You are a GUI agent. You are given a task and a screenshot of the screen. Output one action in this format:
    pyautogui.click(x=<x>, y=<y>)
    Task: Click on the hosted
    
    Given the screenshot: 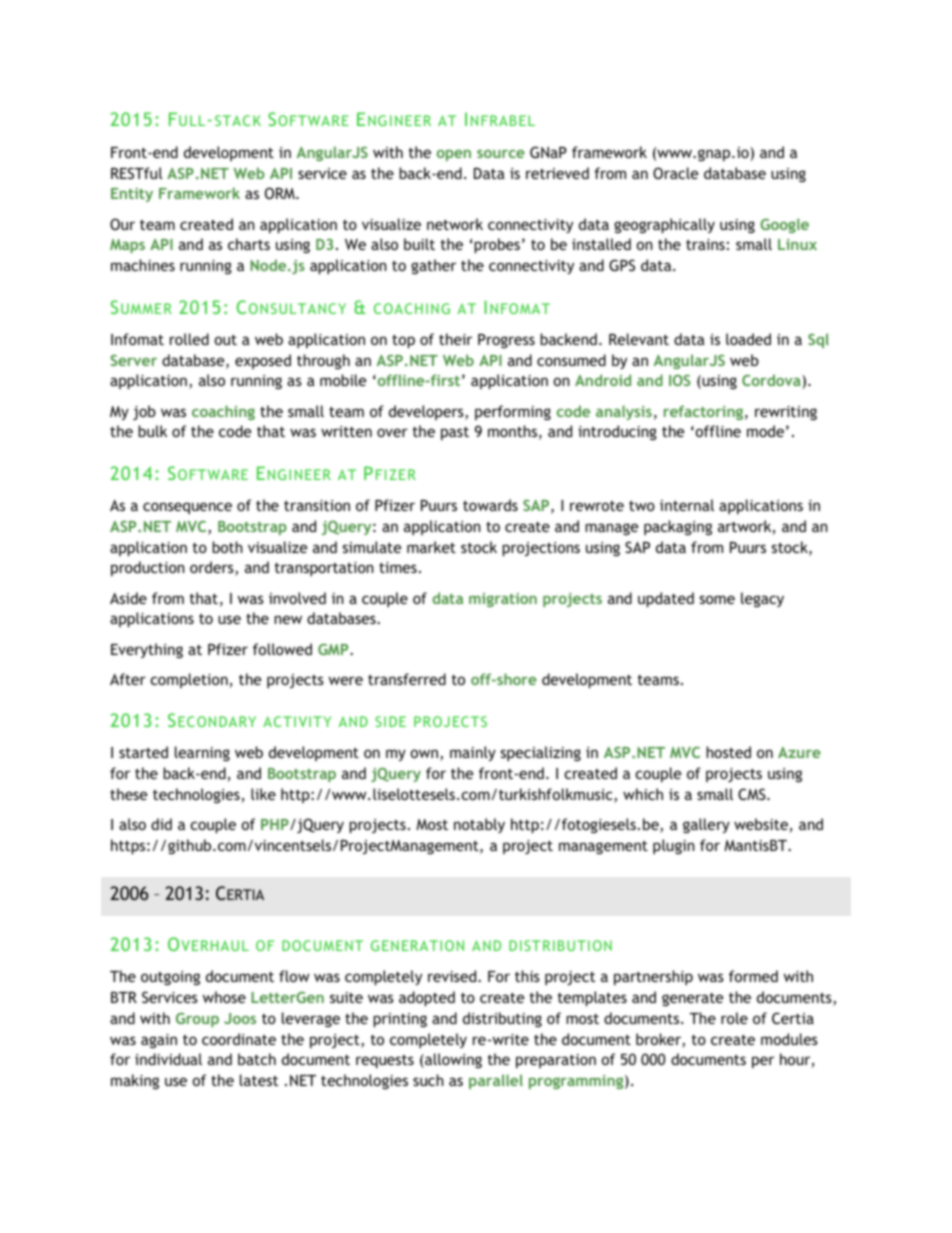 What is the action you would take?
    pyautogui.click(x=728, y=752)
